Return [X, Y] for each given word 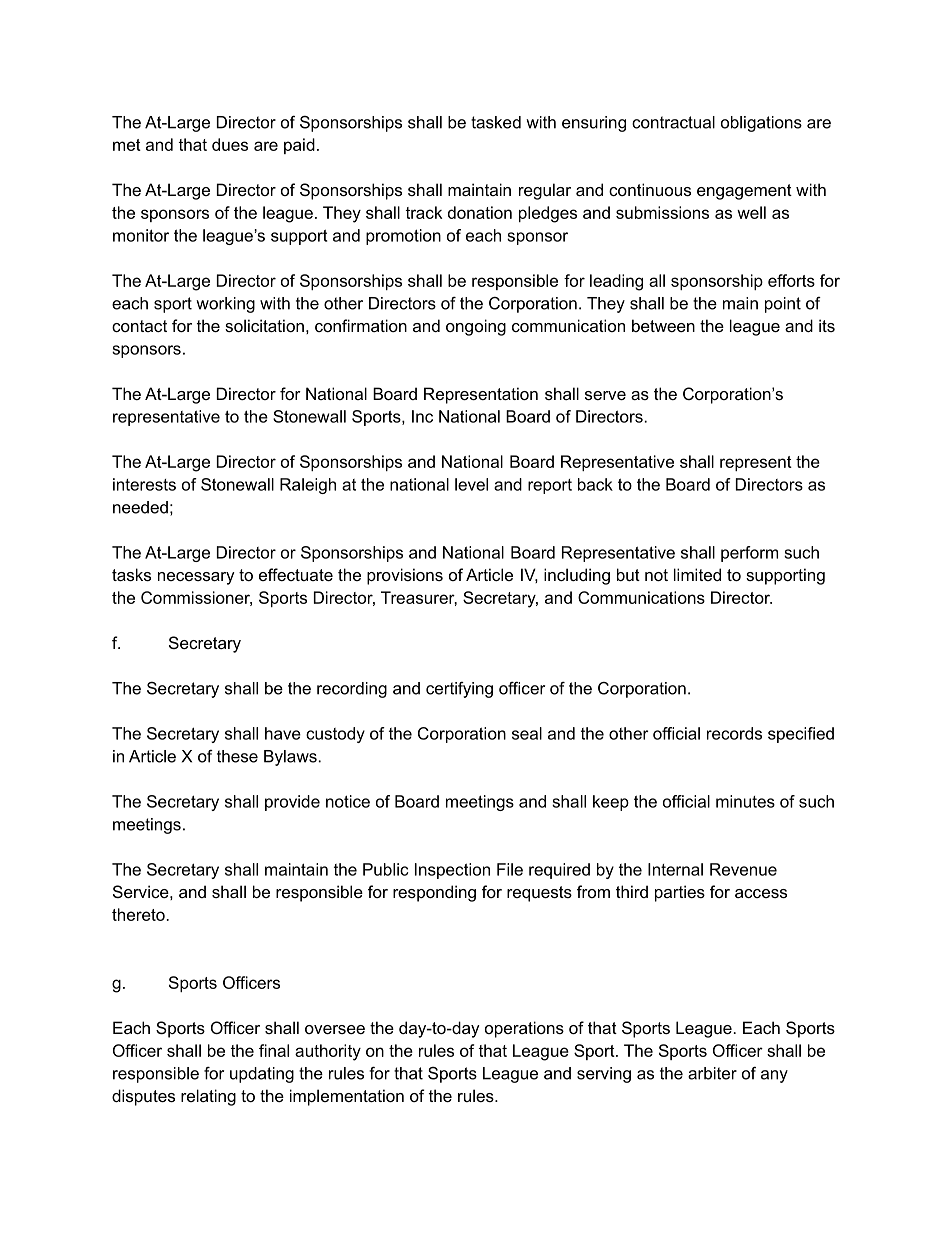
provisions [405, 576]
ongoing [476, 327]
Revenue [743, 869]
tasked [496, 122]
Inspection [452, 871]
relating [208, 1097]
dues [230, 144]
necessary [196, 578]
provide [292, 803]
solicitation [264, 325]
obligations [761, 124]
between [663, 325]
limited [697, 574]
